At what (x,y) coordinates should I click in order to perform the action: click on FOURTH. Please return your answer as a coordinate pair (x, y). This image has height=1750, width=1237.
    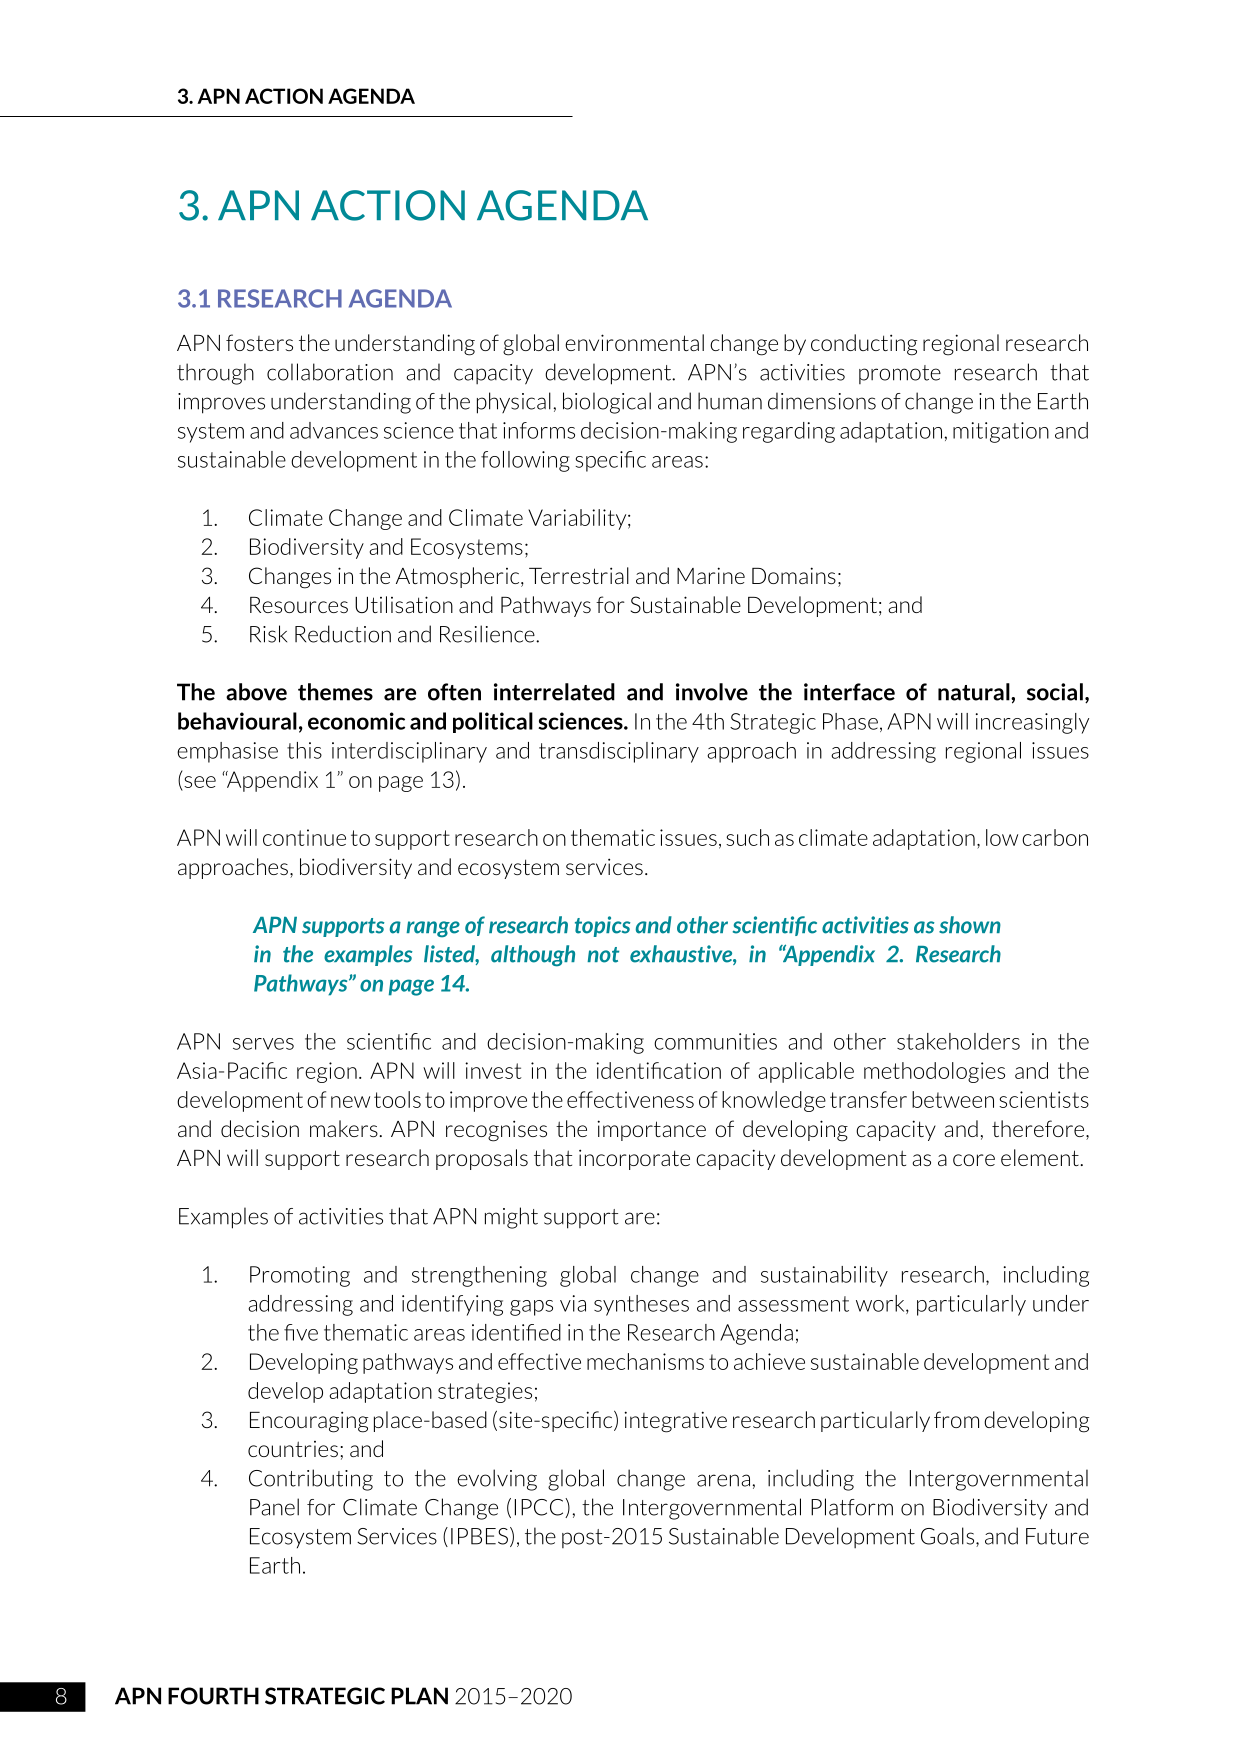
    Looking at the image, I should click on (213, 1696).
